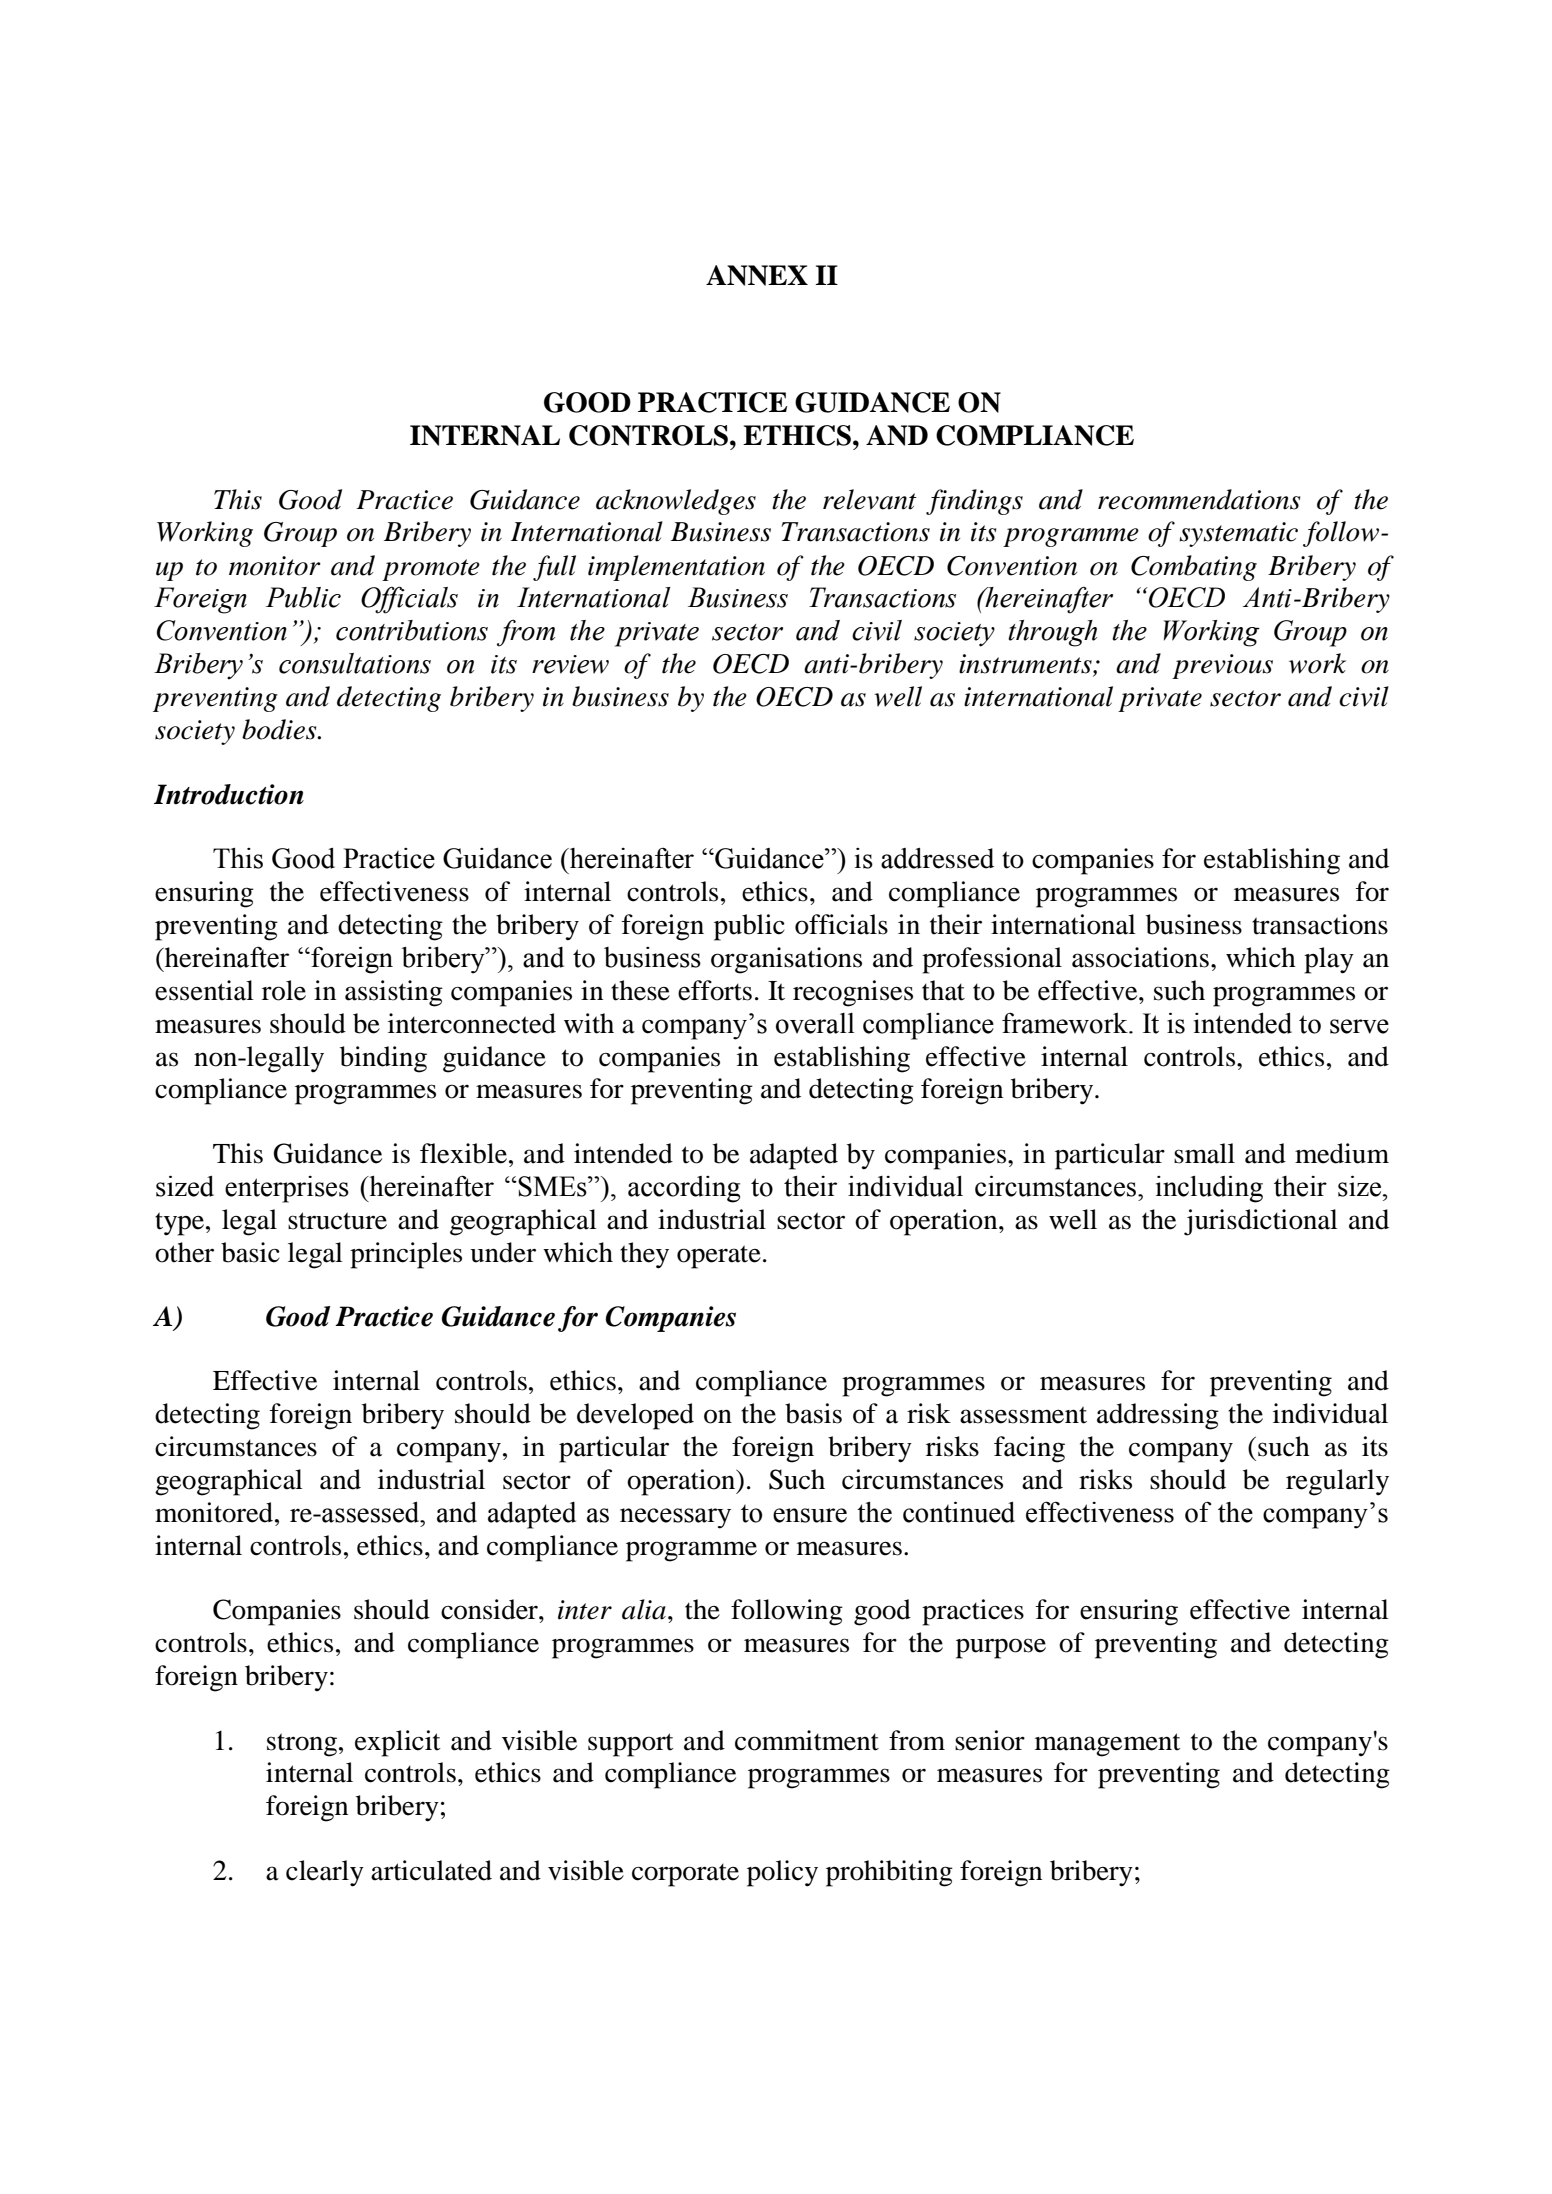  What do you see at coordinates (280, 729) in the document?
I see `bodies` at bounding box center [280, 729].
